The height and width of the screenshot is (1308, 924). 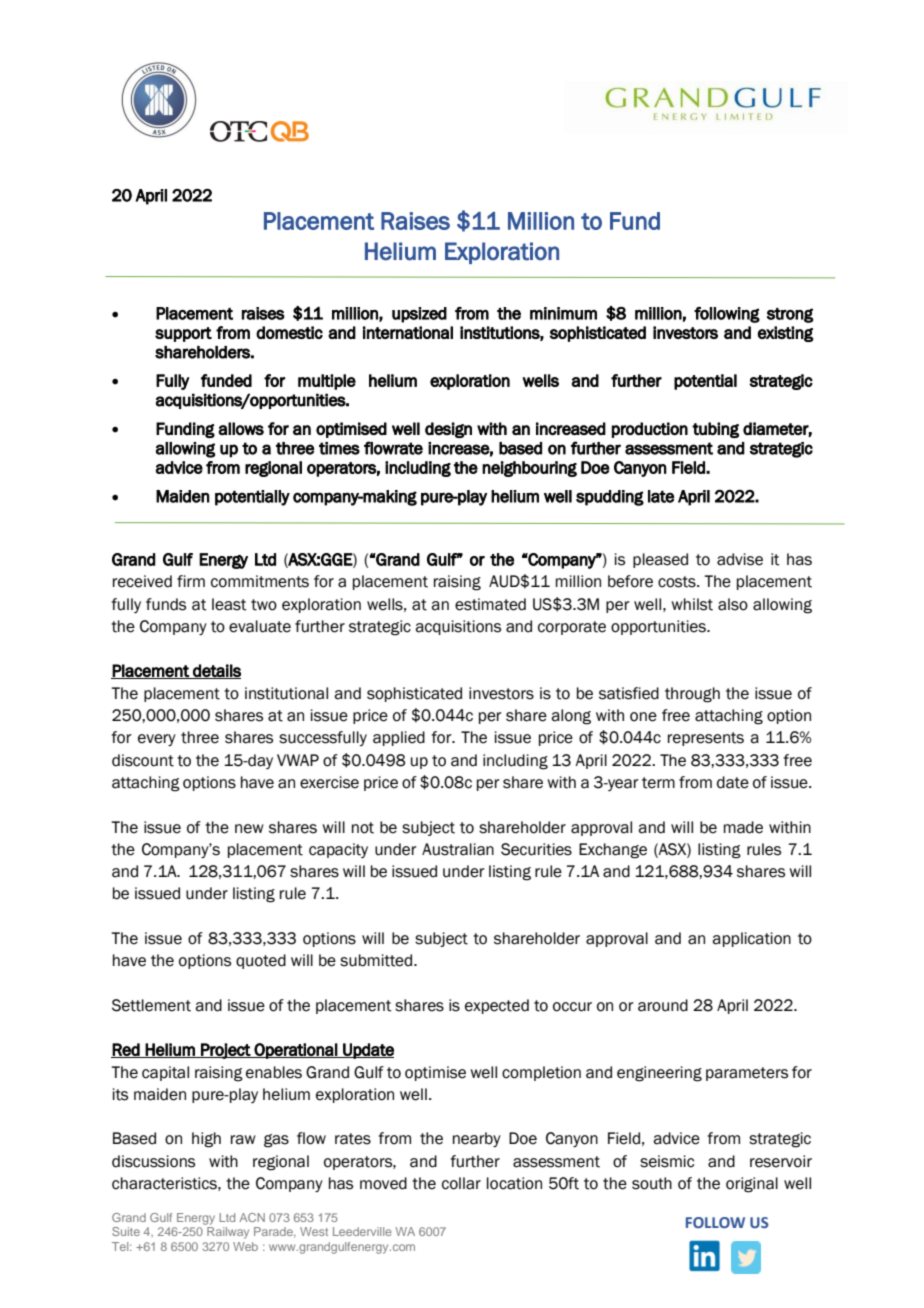 I want to click on international, so click(x=408, y=332).
